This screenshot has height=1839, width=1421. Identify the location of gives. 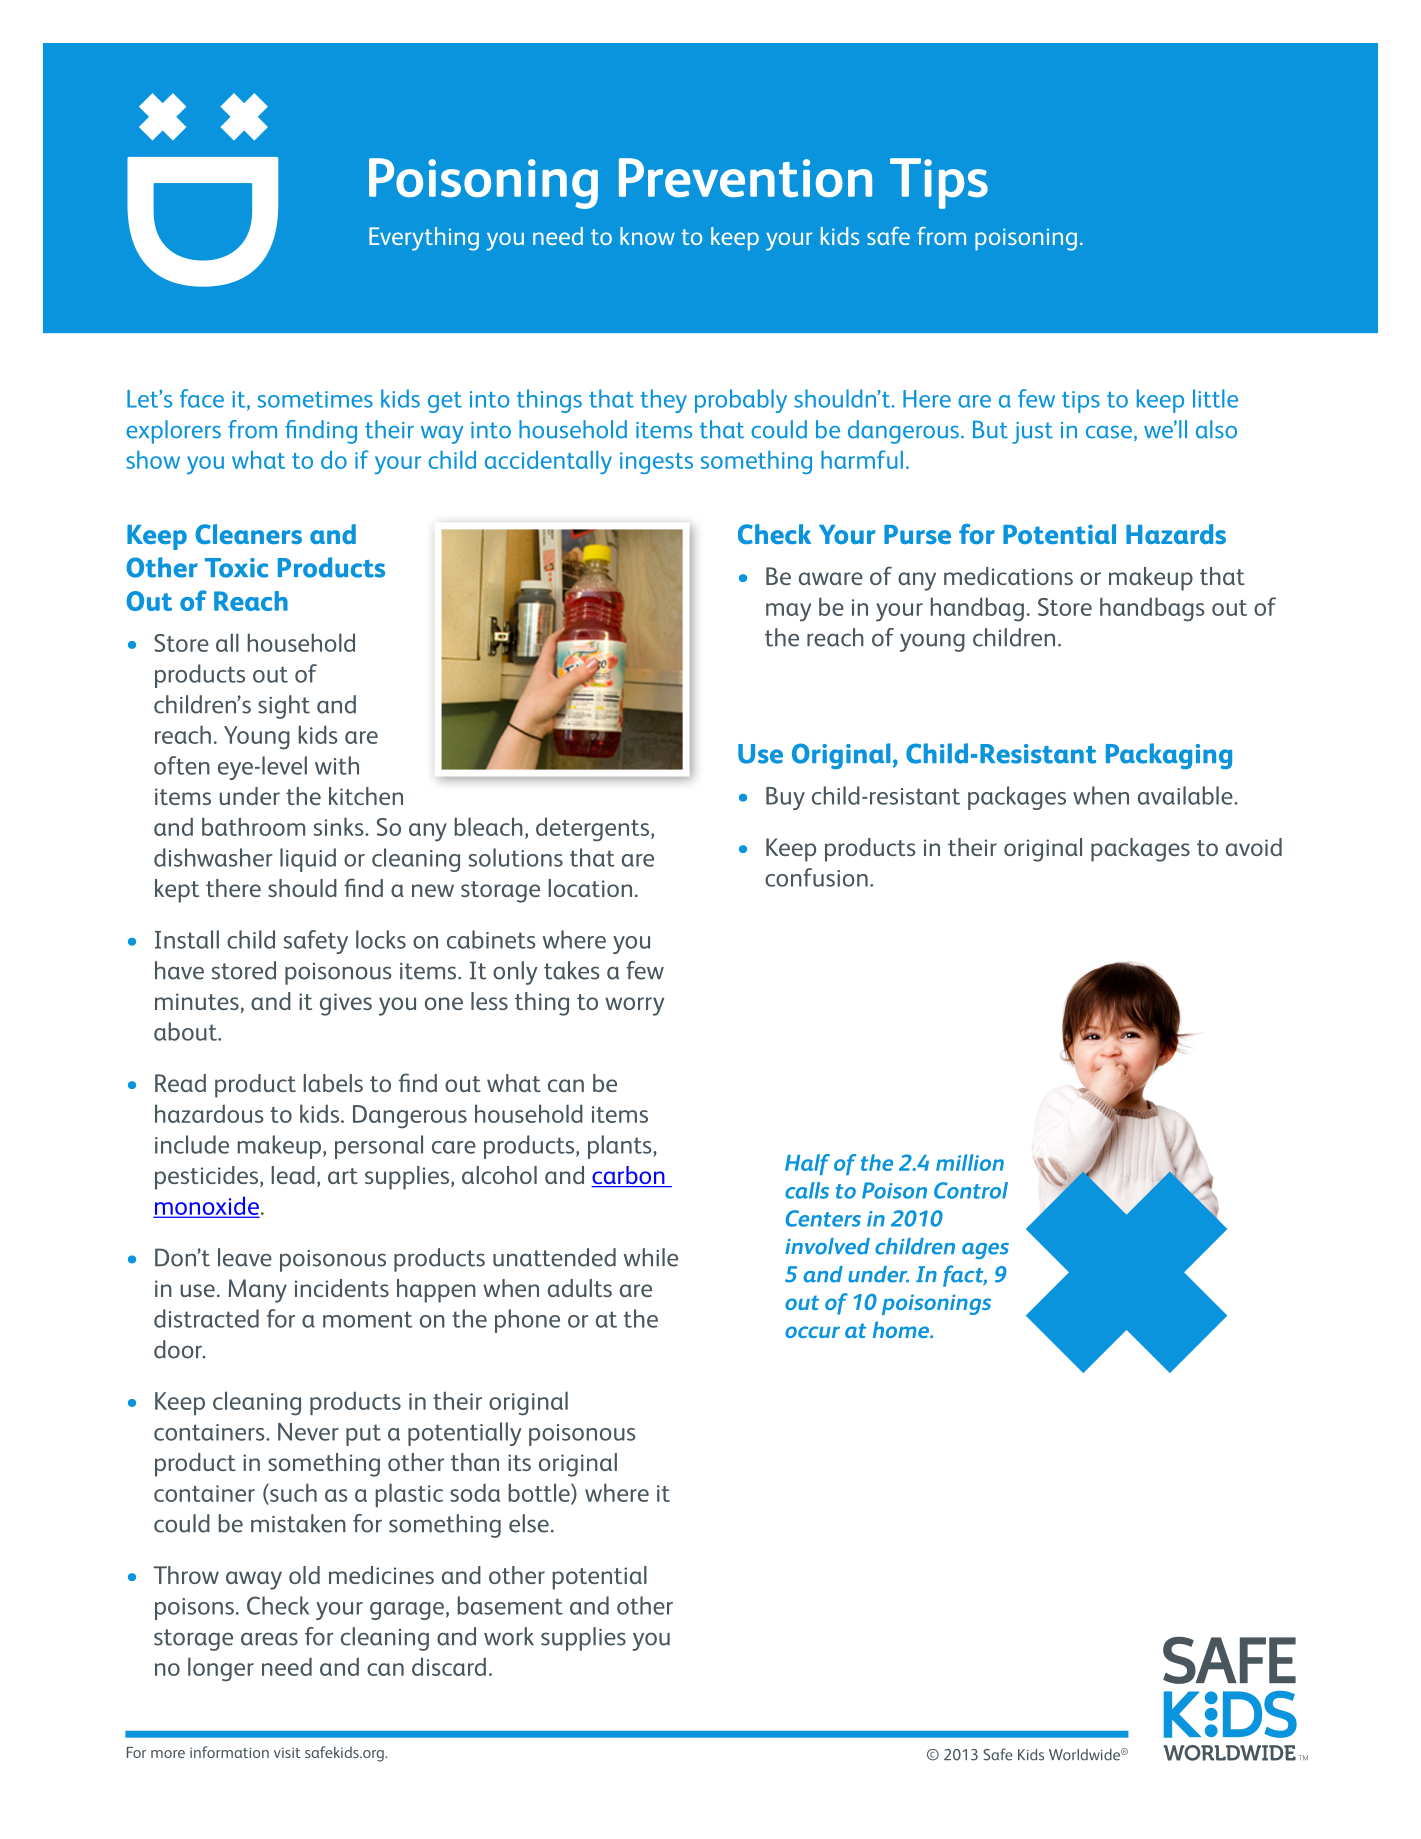
(346, 1004).
